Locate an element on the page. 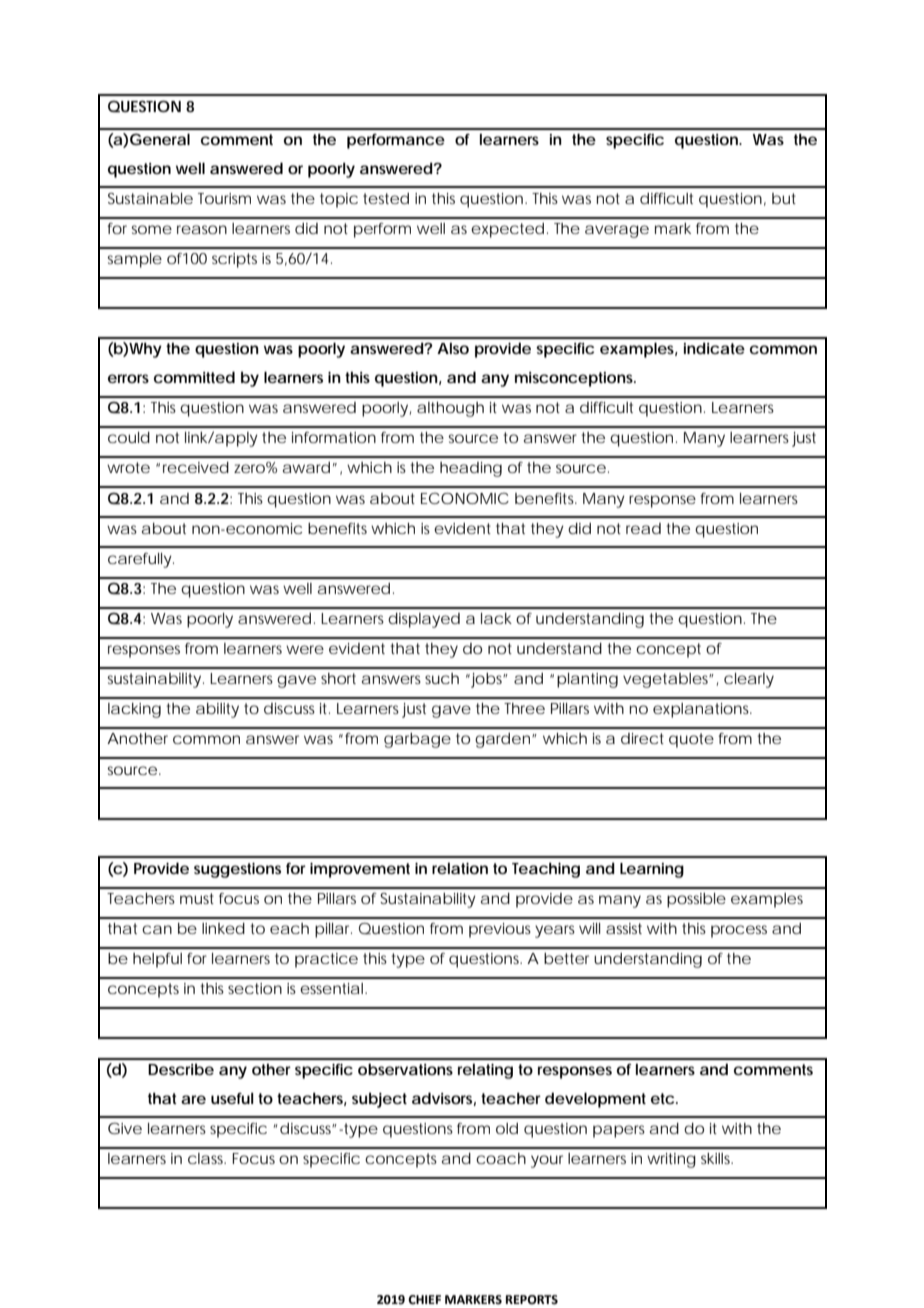 This document has width=924, height=1308. reason is located at coordinates (202, 229).
